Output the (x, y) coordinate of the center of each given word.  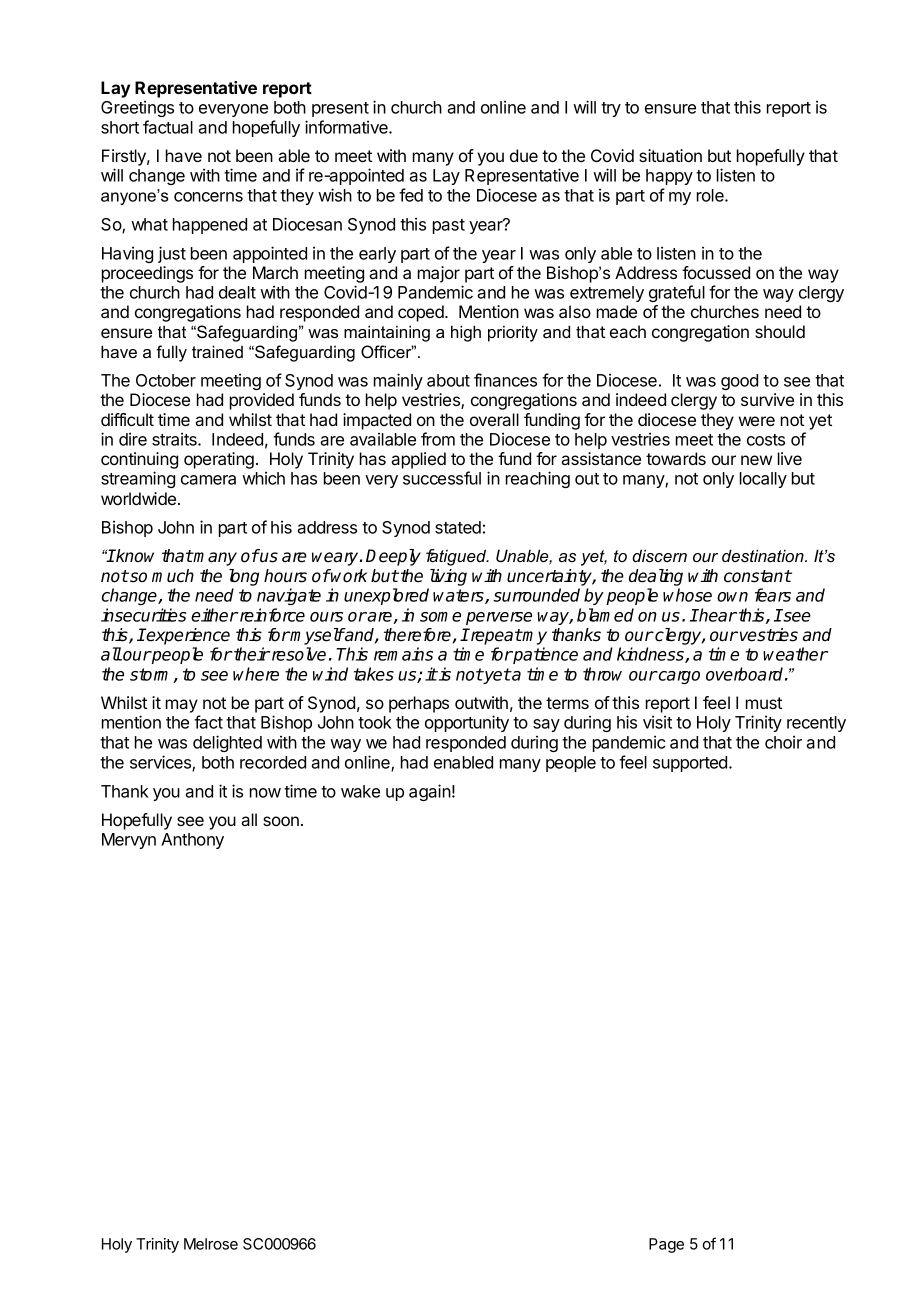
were (757, 421)
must (764, 703)
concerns (208, 197)
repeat (495, 636)
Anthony (192, 841)
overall (494, 419)
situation (670, 155)
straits (175, 439)
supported (690, 764)
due (524, 155)
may (183, 707)
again (430, 792)
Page (666, 1245)
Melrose (211, 1244)
